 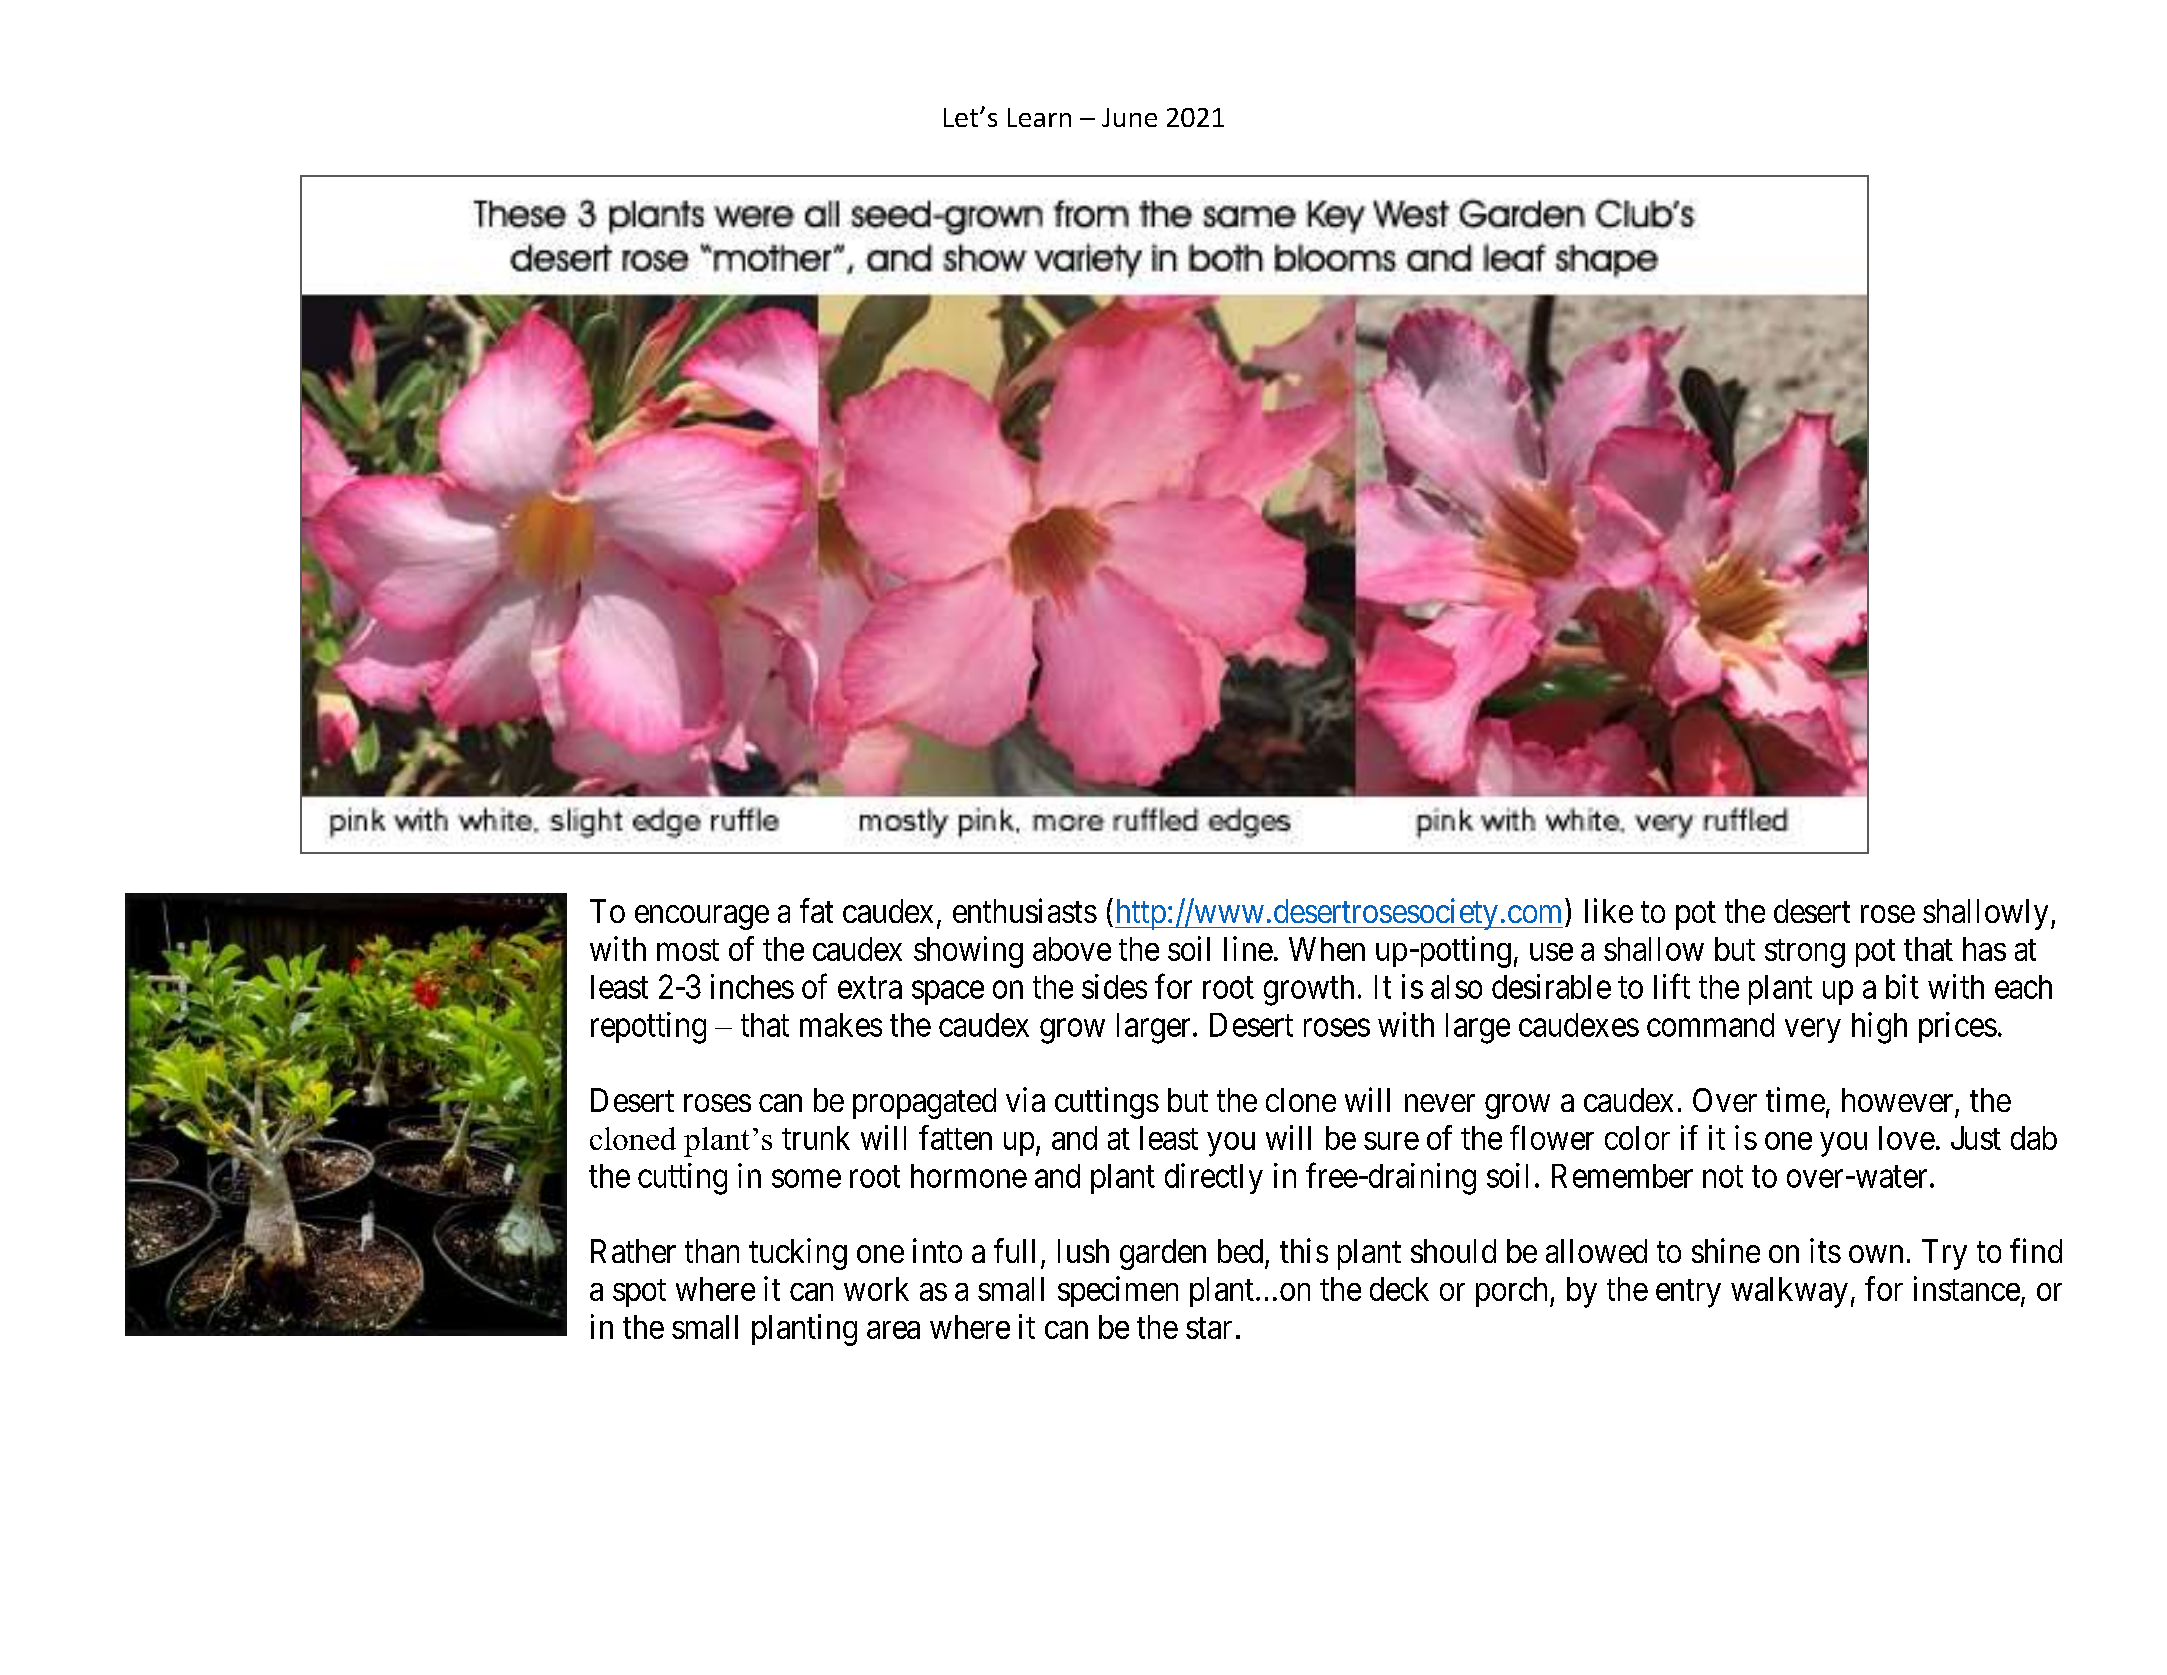 What do you see at coordinates (1805, 953) in the screenshot?
I see `strong` at bounding box center [1805, 953].
